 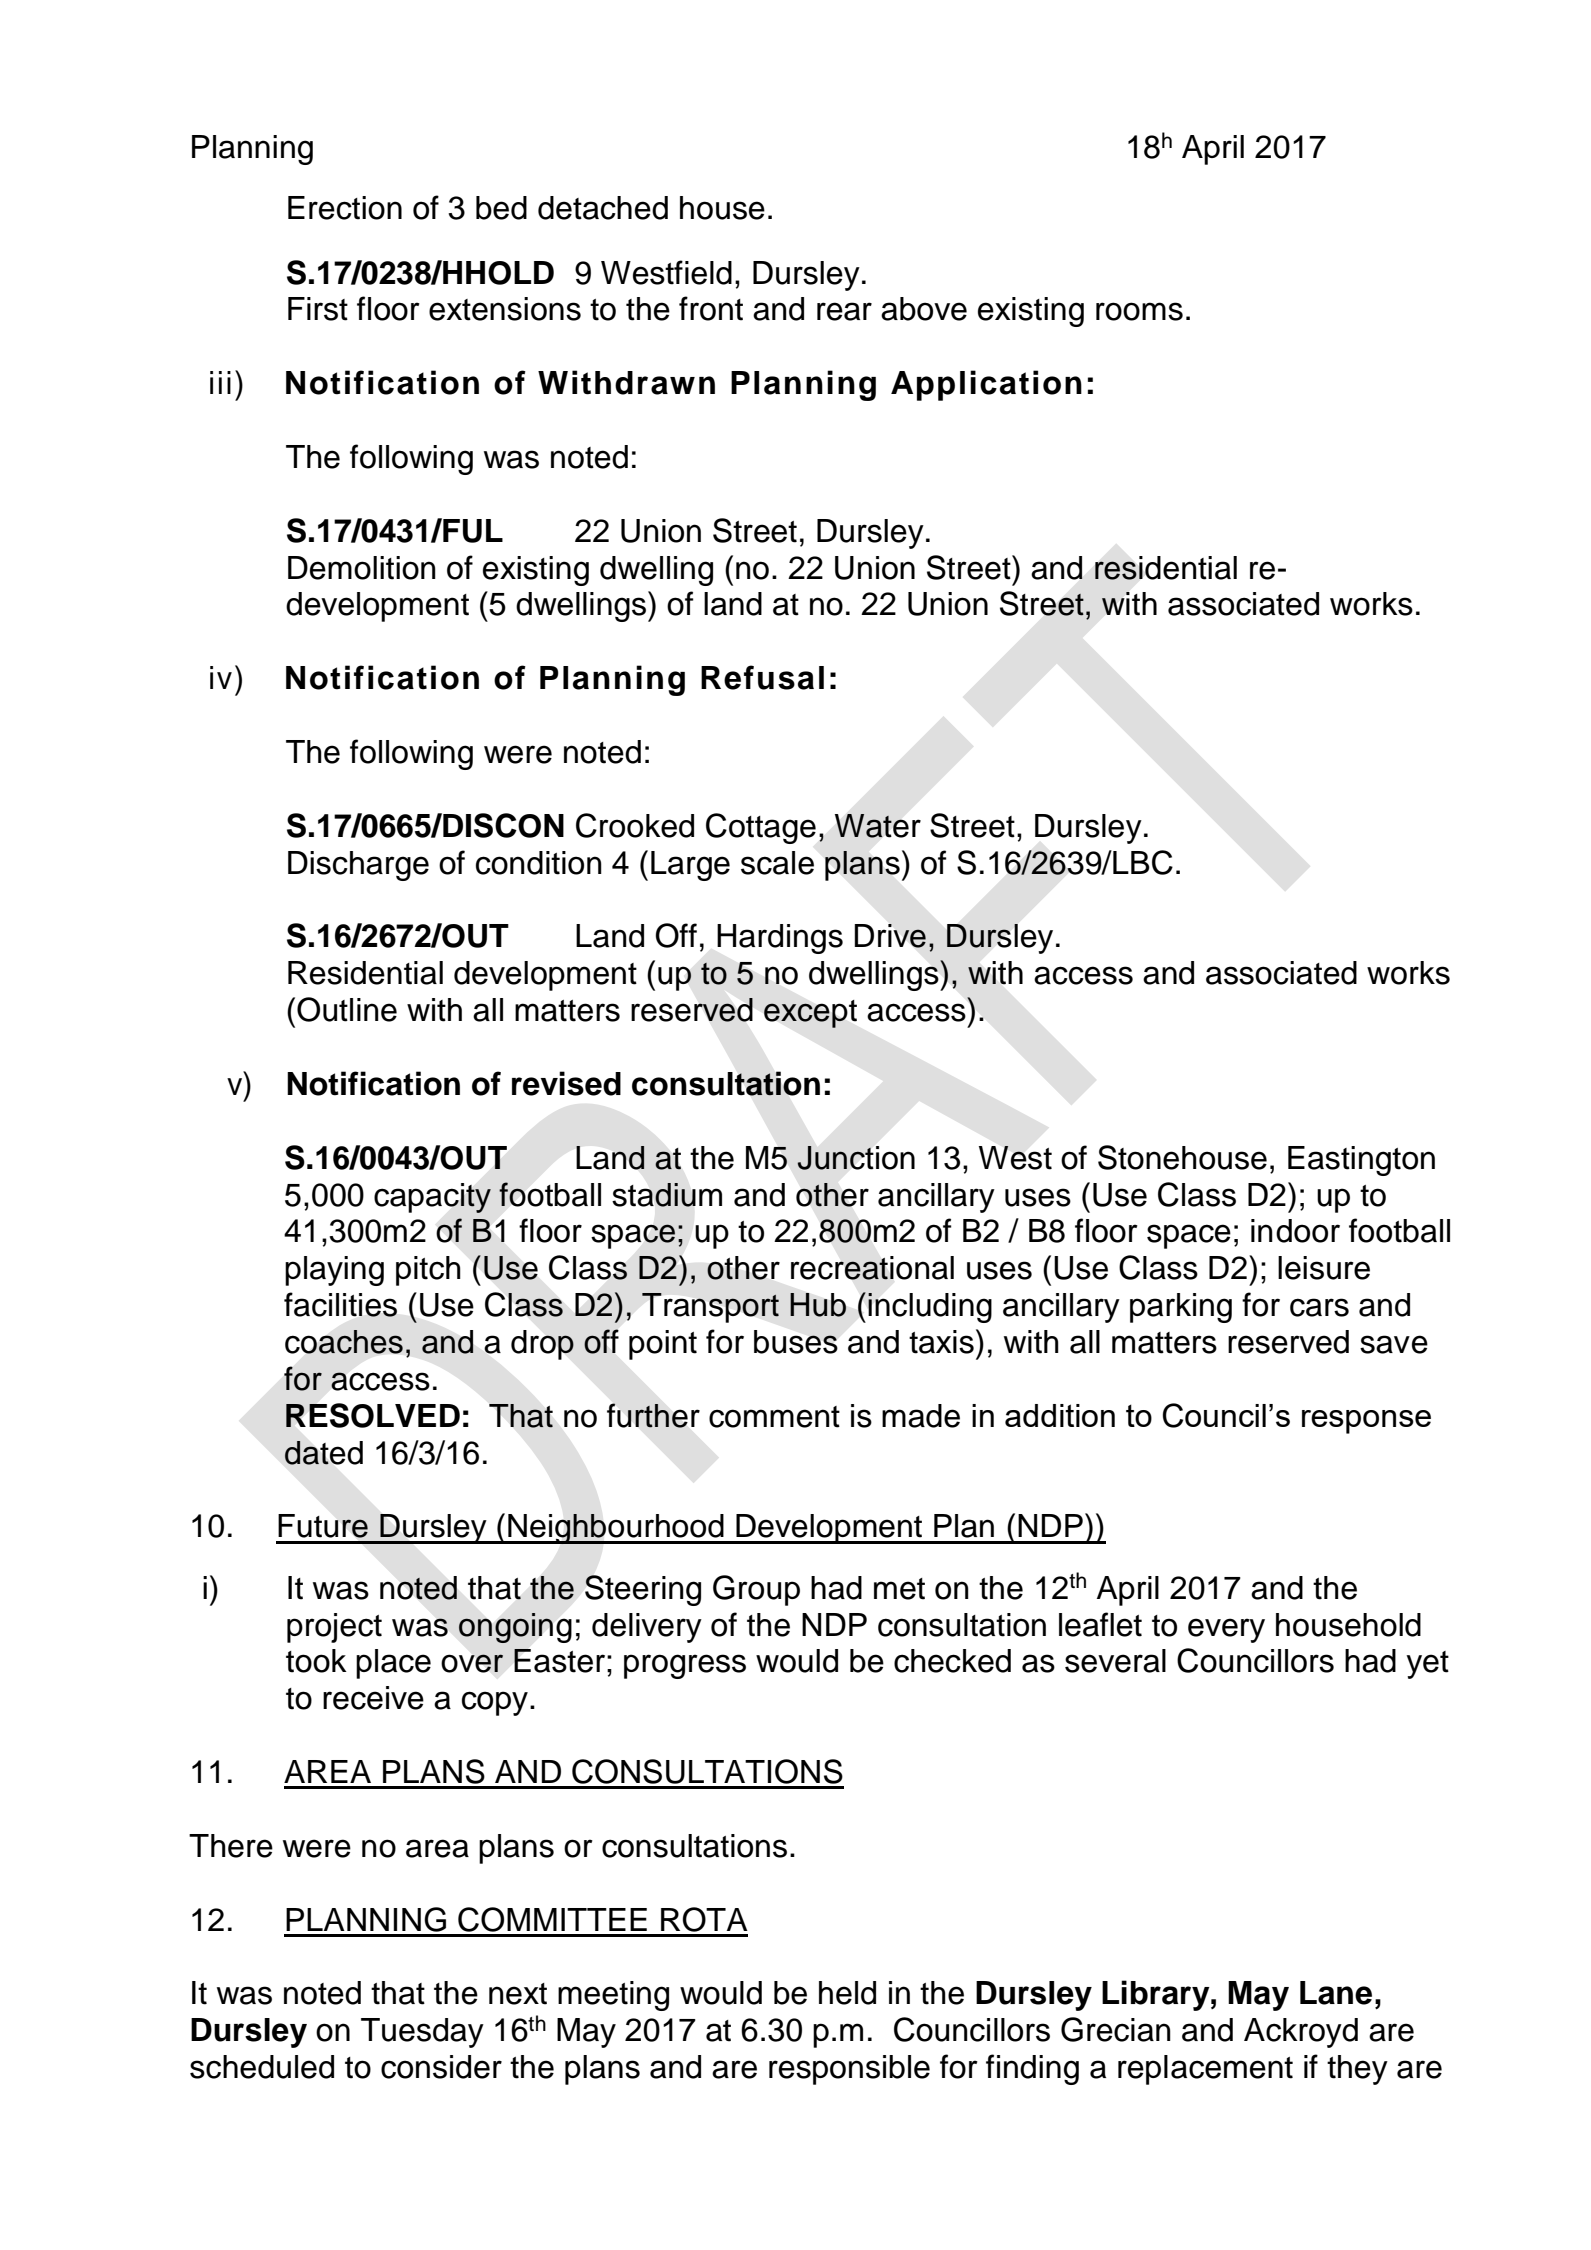 What do you see at coordinates (432, 1198) in the document?
I see `capacity` at bounding box center [432, 1198].
